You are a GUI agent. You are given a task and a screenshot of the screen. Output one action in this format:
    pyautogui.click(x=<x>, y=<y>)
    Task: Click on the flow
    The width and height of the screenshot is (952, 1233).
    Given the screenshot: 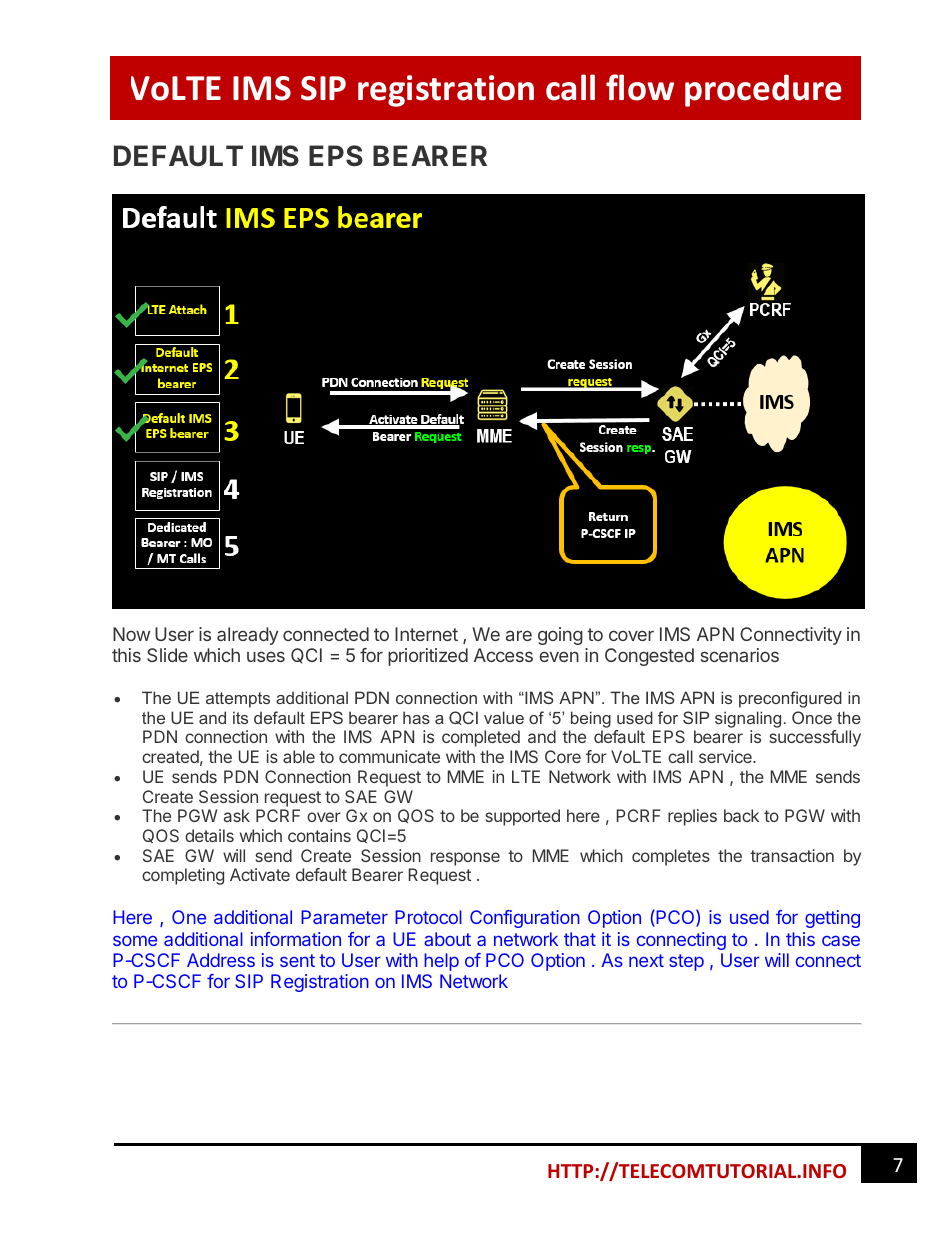 What is the action you would take?
    pyautogui.click(x=640, y=87)
